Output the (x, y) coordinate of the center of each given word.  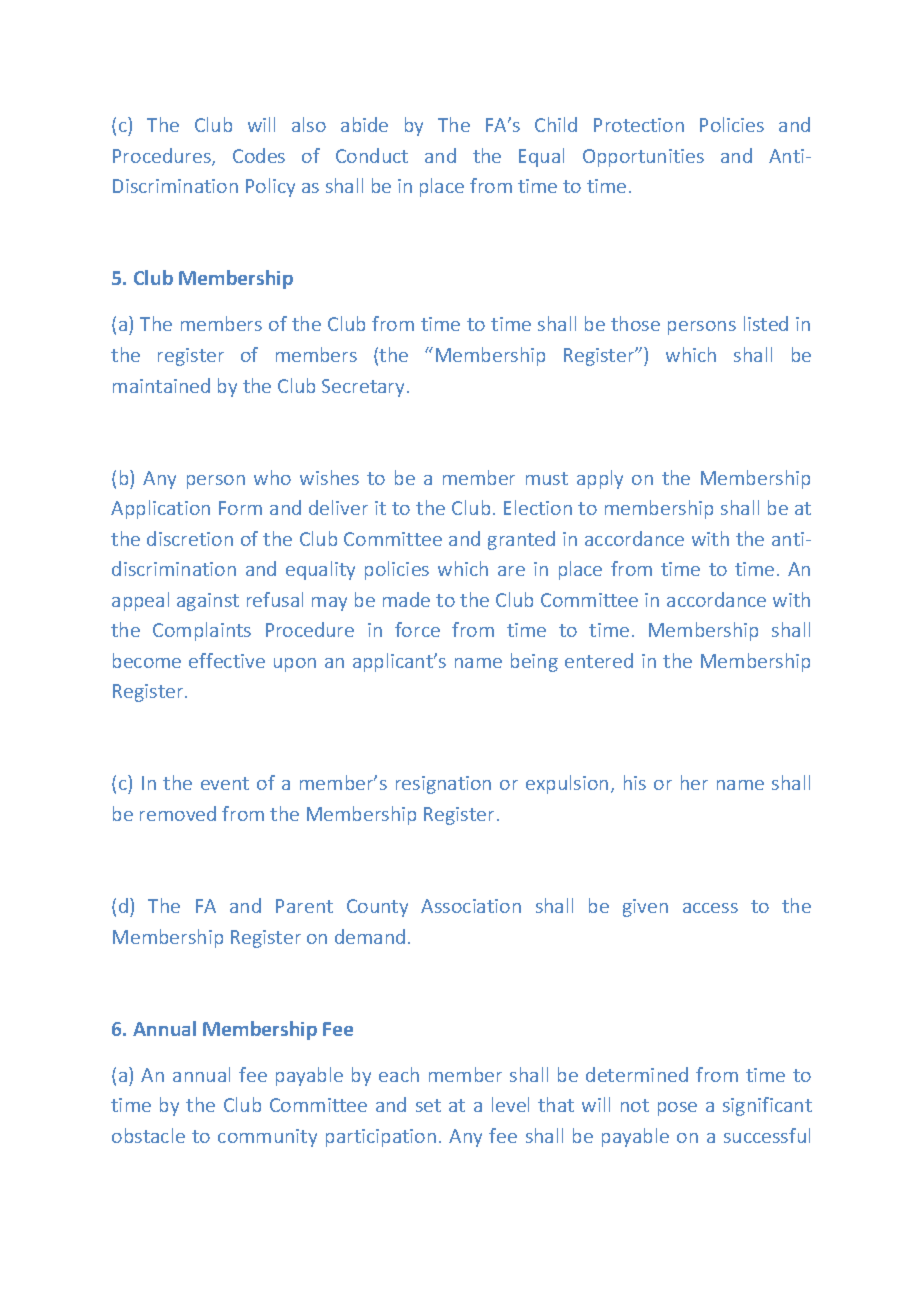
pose (677, 1109)
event (225, 783)
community (267, 1138)
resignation (443, 785)
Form (240, 508)
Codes (259, 155)
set (428, 1105)
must (547, 478)
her (694, 782)
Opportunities (643, 158)
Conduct (372, 155)
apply (600, 479)
